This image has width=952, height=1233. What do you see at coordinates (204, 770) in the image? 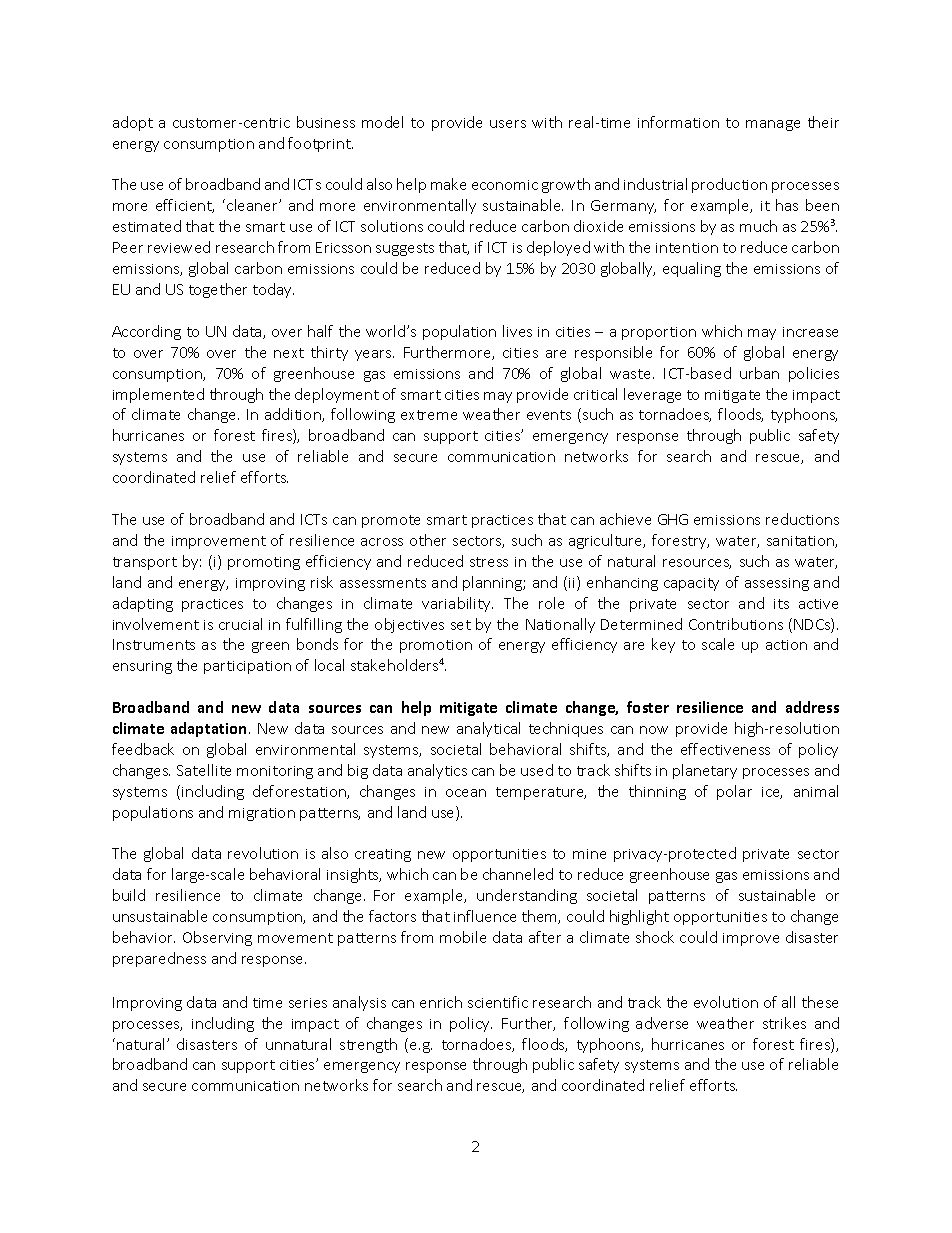
I see `Satellite` at bounding box center [204, 770].
